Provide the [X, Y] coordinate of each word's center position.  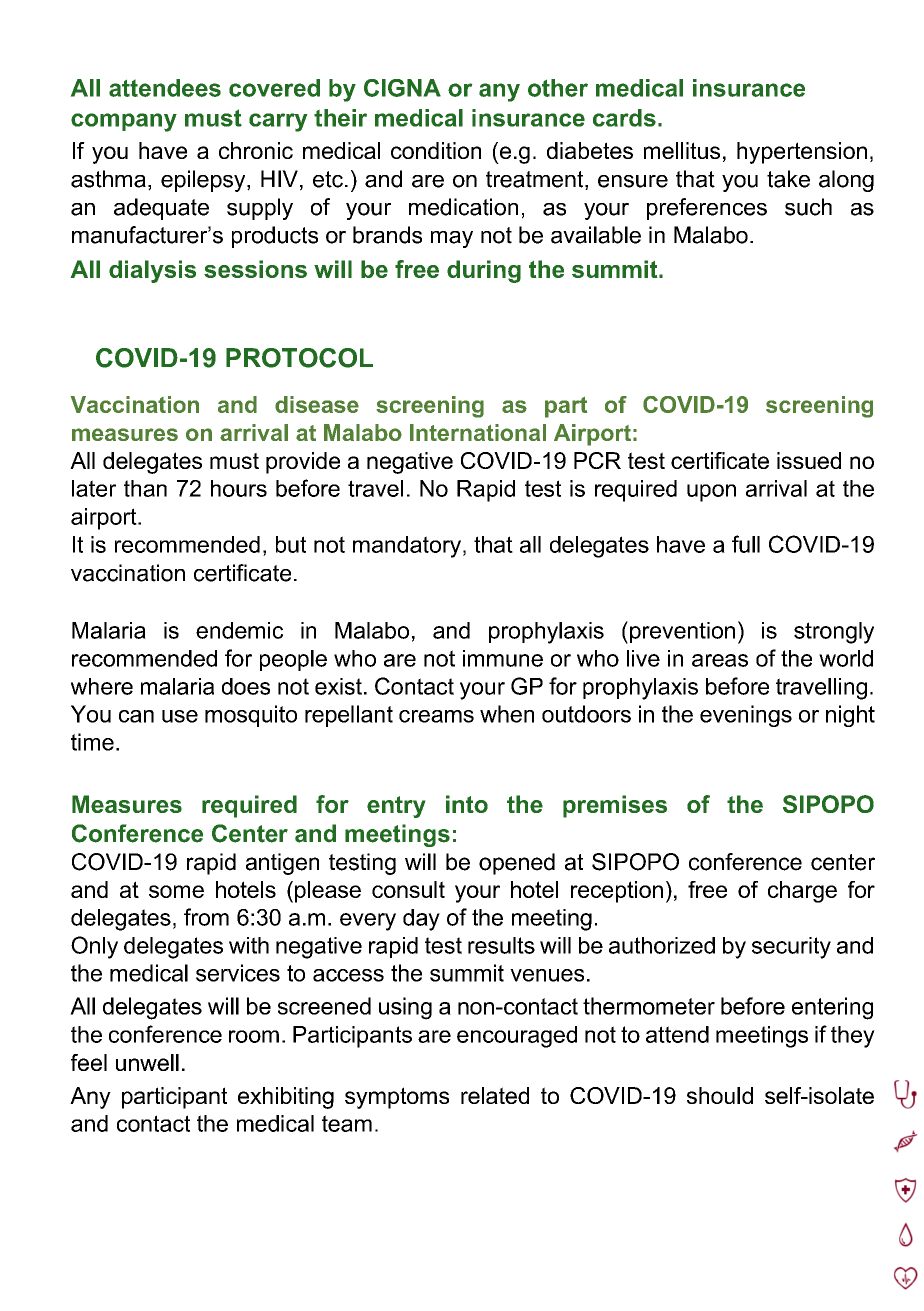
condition [436, 150]
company [124, 122]
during [484, 271]
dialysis [152, 271]
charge [802, 892]
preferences [707, 209]
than [145, 488]
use [180, 716]
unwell [147, 1062]
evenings [746, 716]
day [421, 920]
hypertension [802, 153]
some [176, 891]
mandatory [407, 547]
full [746, 544]
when [507, 714]
